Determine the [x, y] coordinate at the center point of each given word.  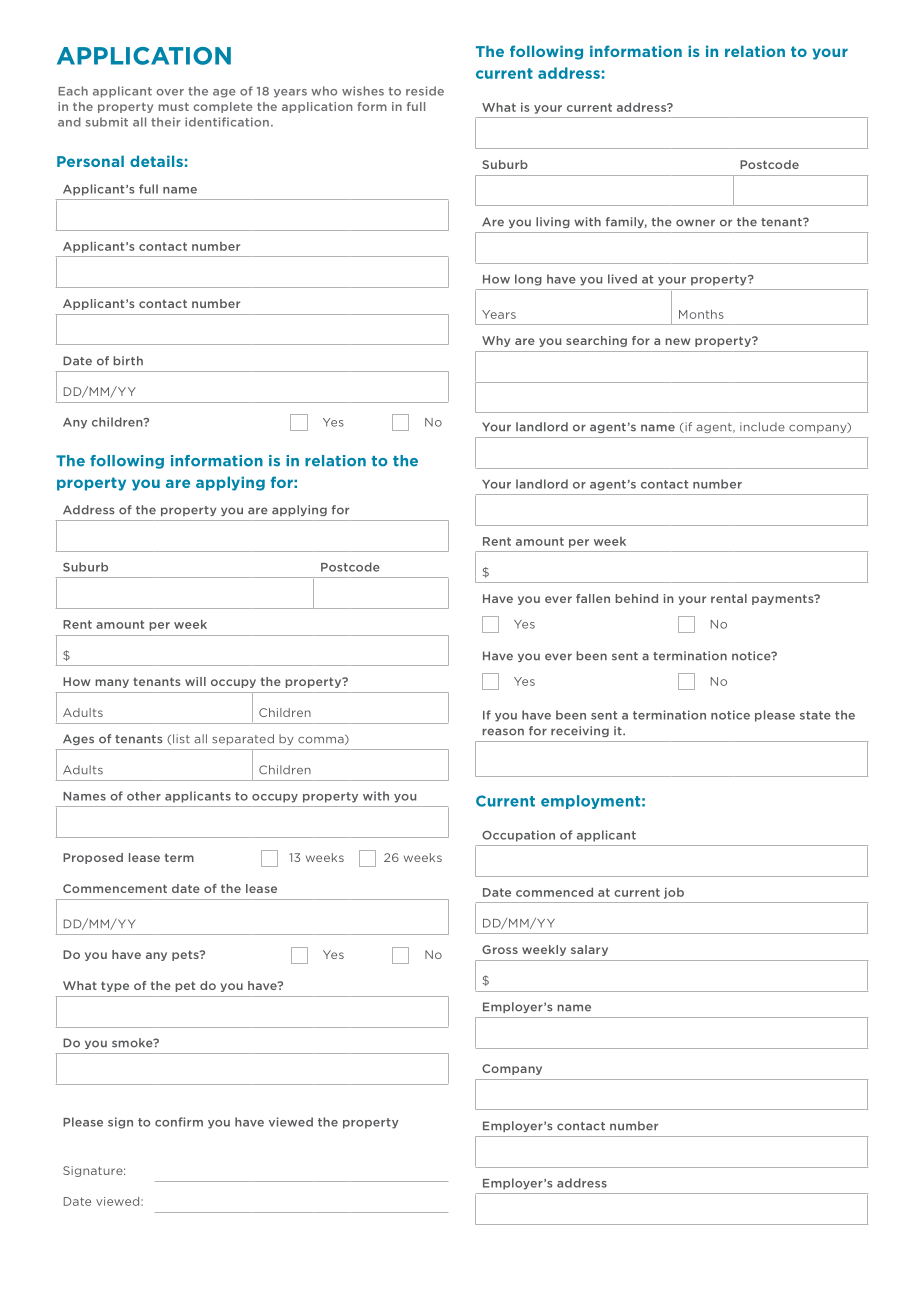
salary [589, 950]
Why [496, 341]
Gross [500, 949]
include [762, 427]
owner [695, 223]
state [815, 715]
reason [503, 732]
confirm [179, 1122]
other [144, 796]
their [166, 122]
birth [128, 361]
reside [425, 91]
